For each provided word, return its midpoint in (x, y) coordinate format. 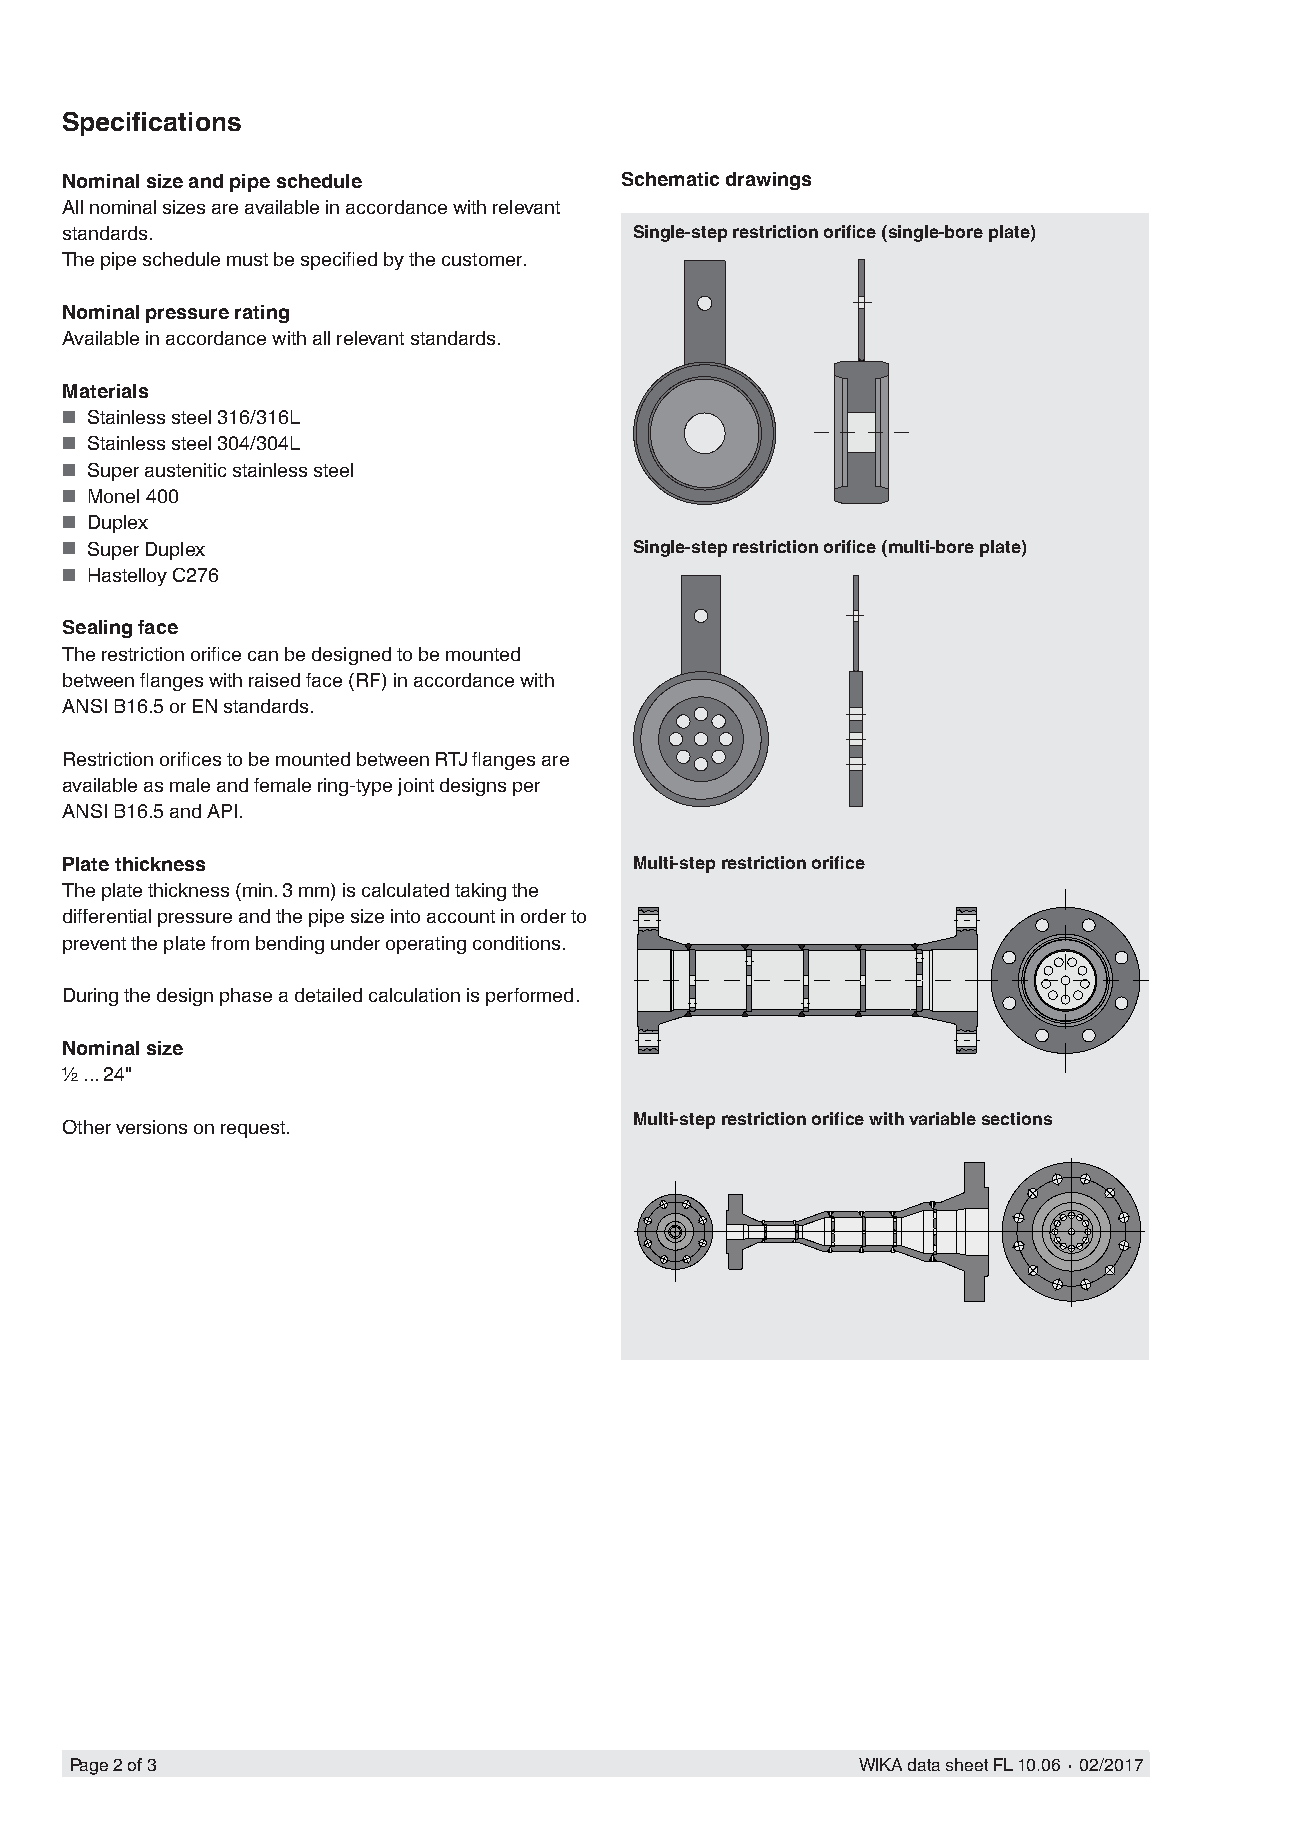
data (924, 1764)
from (230, 943)
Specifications (152, 124)
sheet (967, 1764)
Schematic (670, 179)
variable (942, 1118)
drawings (768, 181)
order (543, 916)
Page (89, 1766)
